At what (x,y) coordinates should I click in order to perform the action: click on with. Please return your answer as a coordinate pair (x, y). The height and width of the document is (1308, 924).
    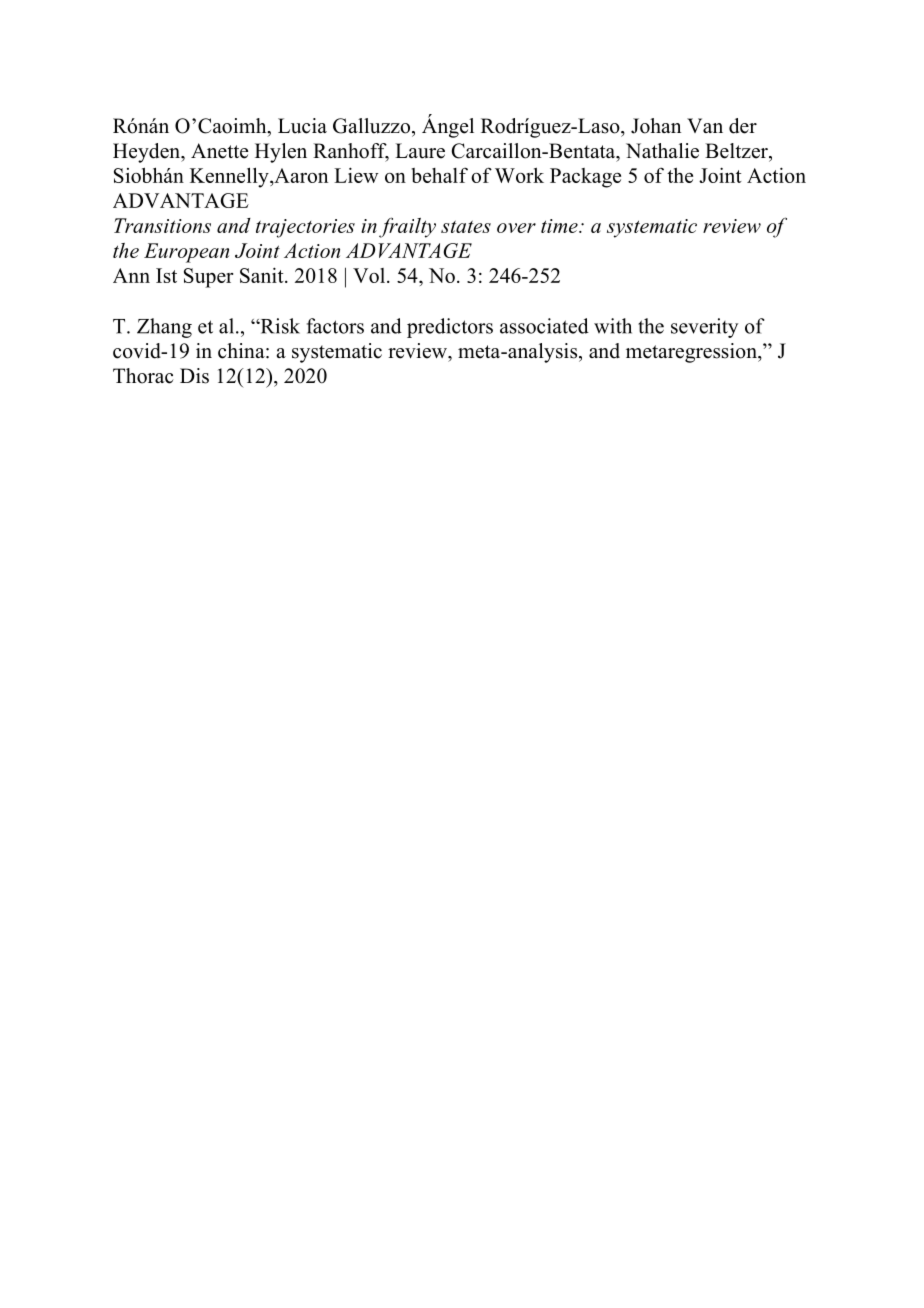
    Looking at the image, I should click on (613, 326).
